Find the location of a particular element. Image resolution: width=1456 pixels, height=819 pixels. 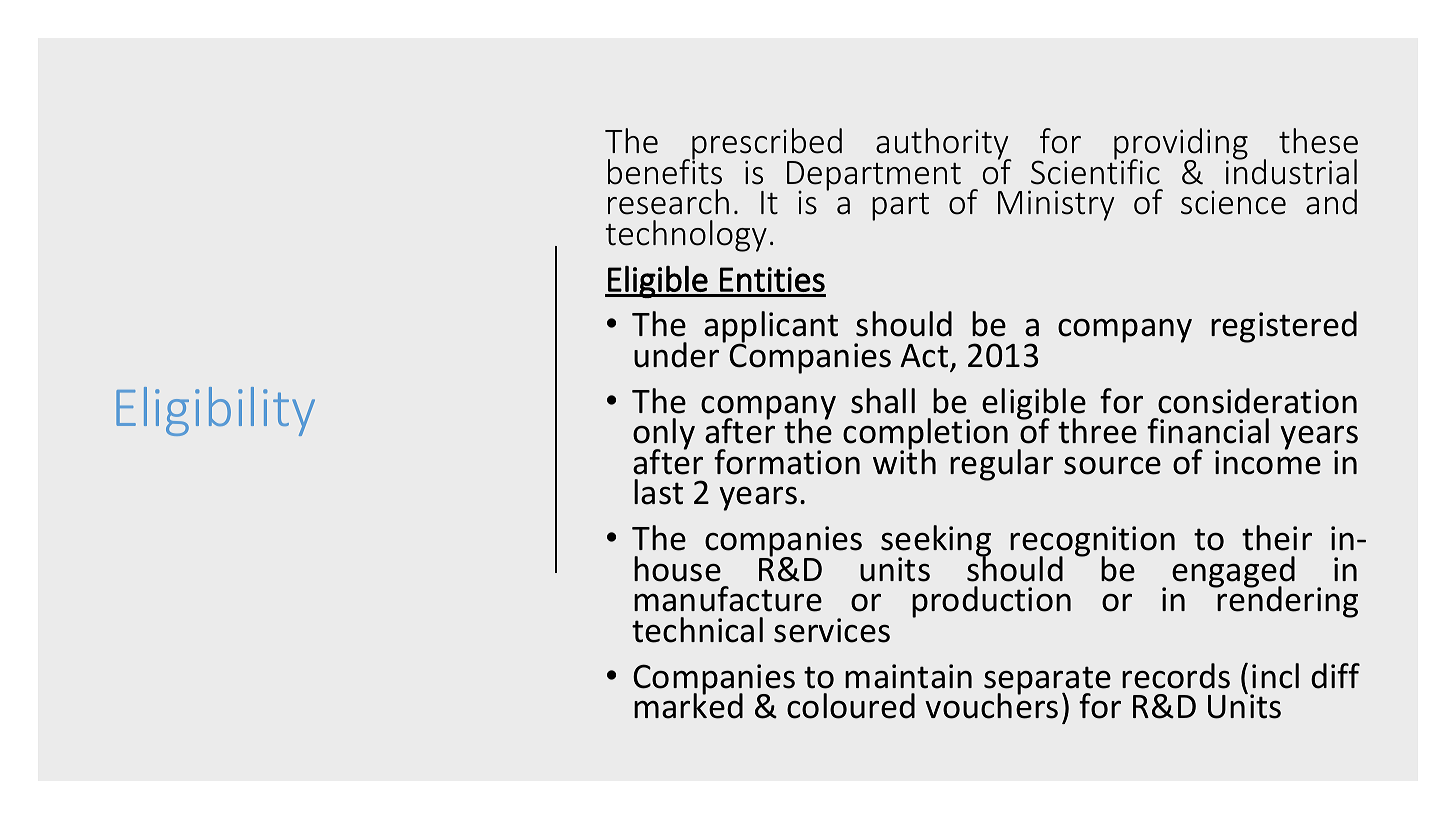

benefits is located at coordinates (665, 171).
